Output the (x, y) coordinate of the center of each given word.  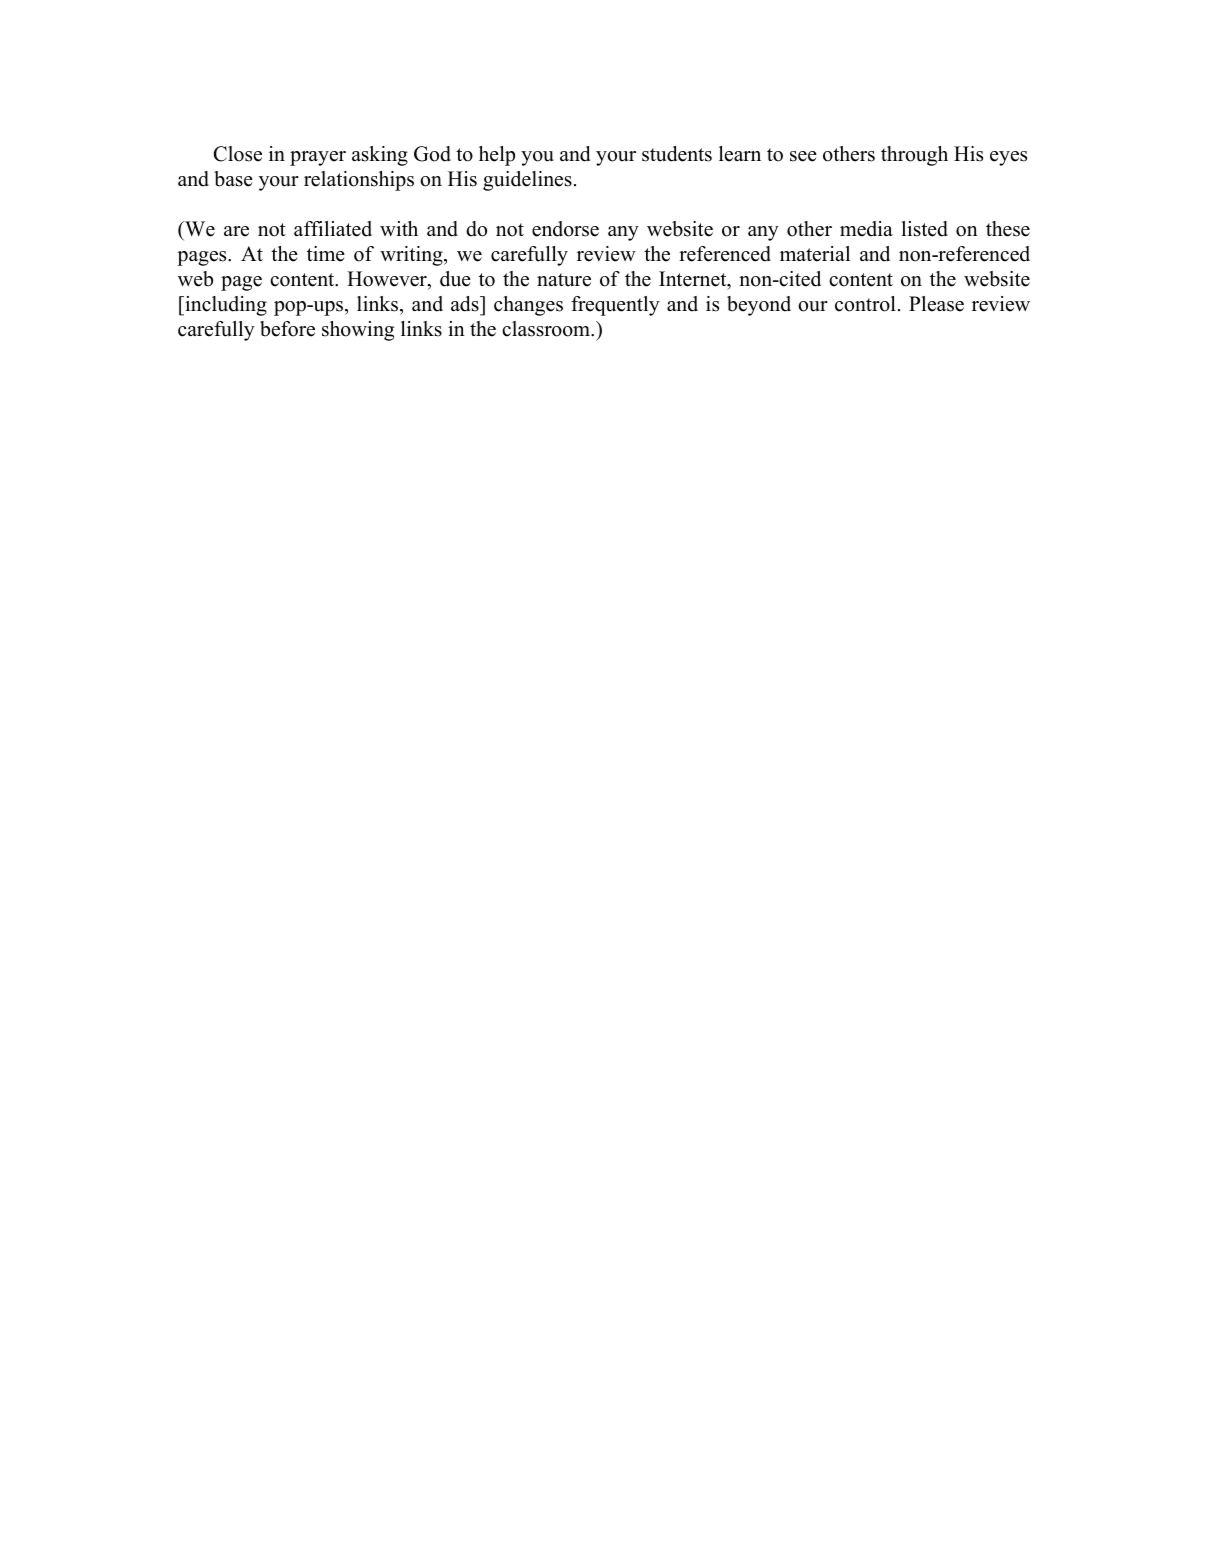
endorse (565, 229)
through (914, 156)
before (287, 329)
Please (936, 304)
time (326, 254)
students (677, 154)
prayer (318, 158)
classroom (547, 329)
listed (924, 229)
